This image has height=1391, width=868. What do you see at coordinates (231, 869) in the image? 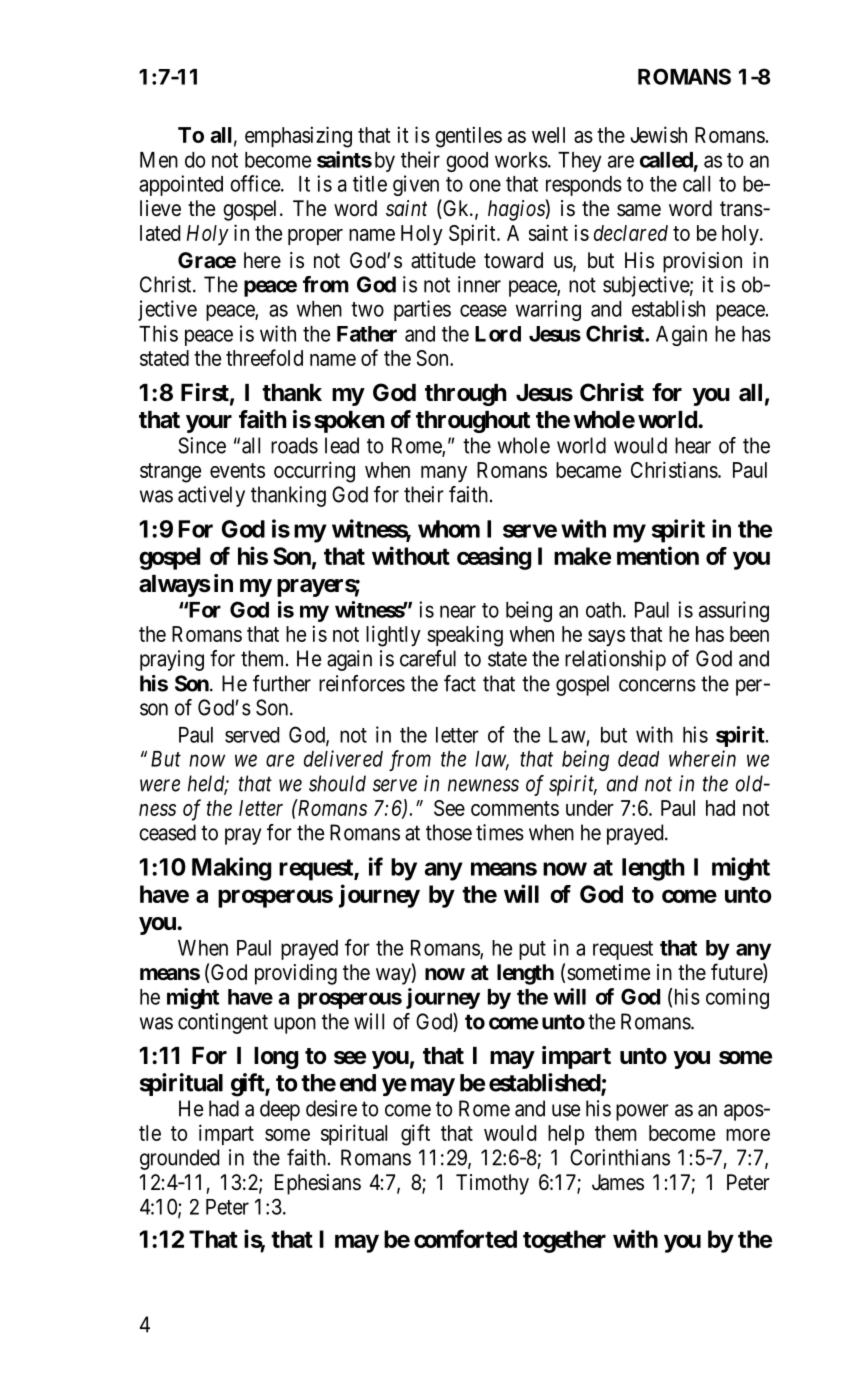
I see `Making` at bounding box center [231, 869].
